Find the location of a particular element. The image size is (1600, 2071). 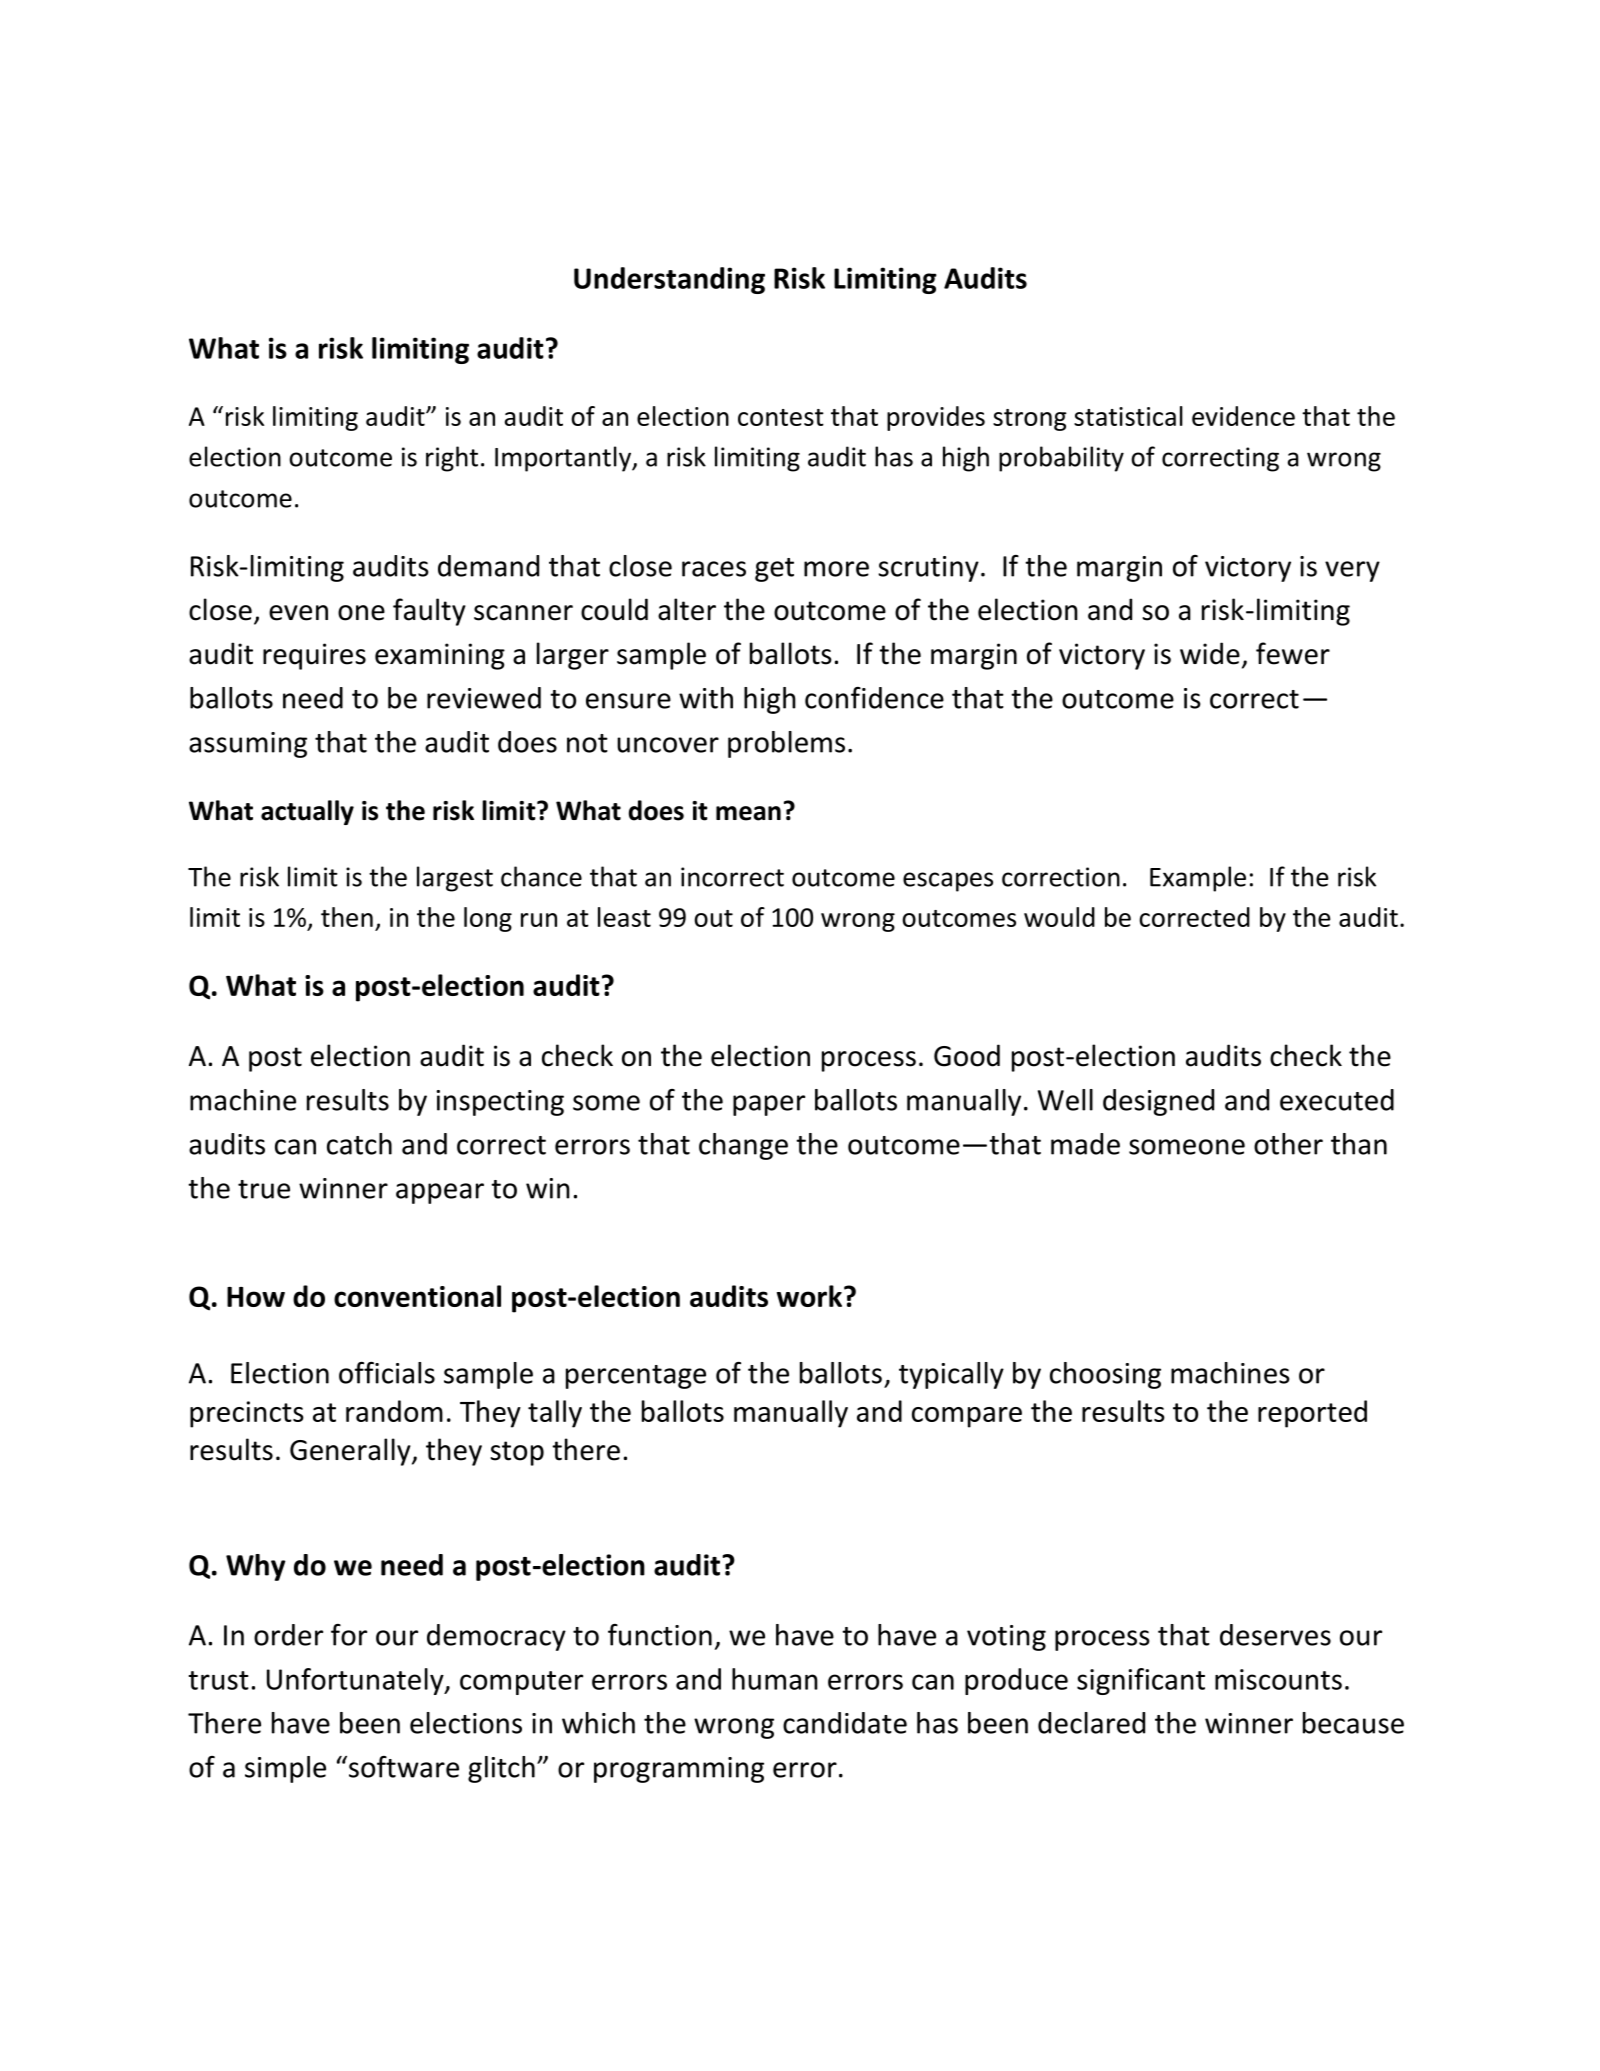

paper is located at coordinates (769, 1105).
